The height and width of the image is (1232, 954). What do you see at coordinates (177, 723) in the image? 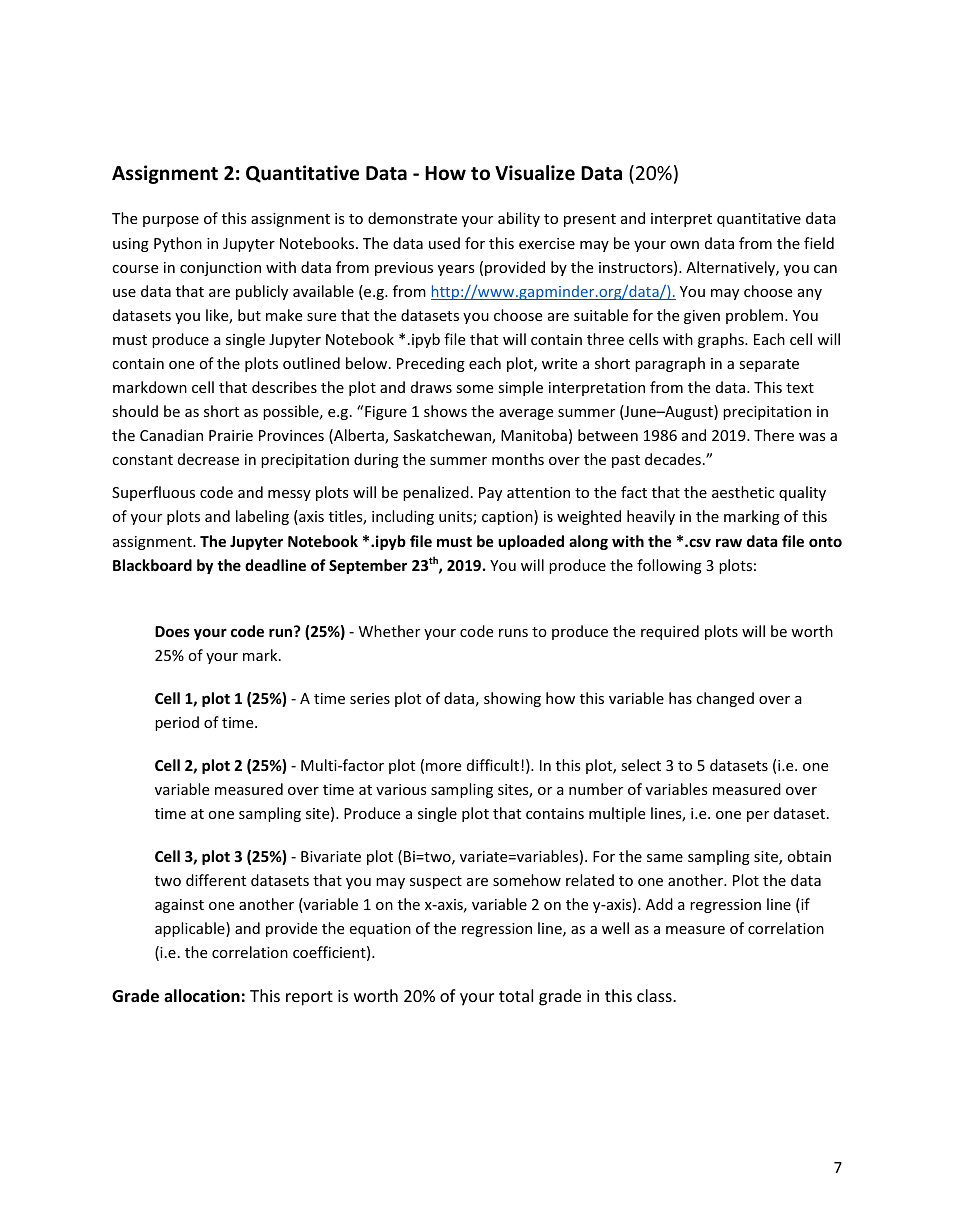
I see `period` at bounding box center [177, 723].
